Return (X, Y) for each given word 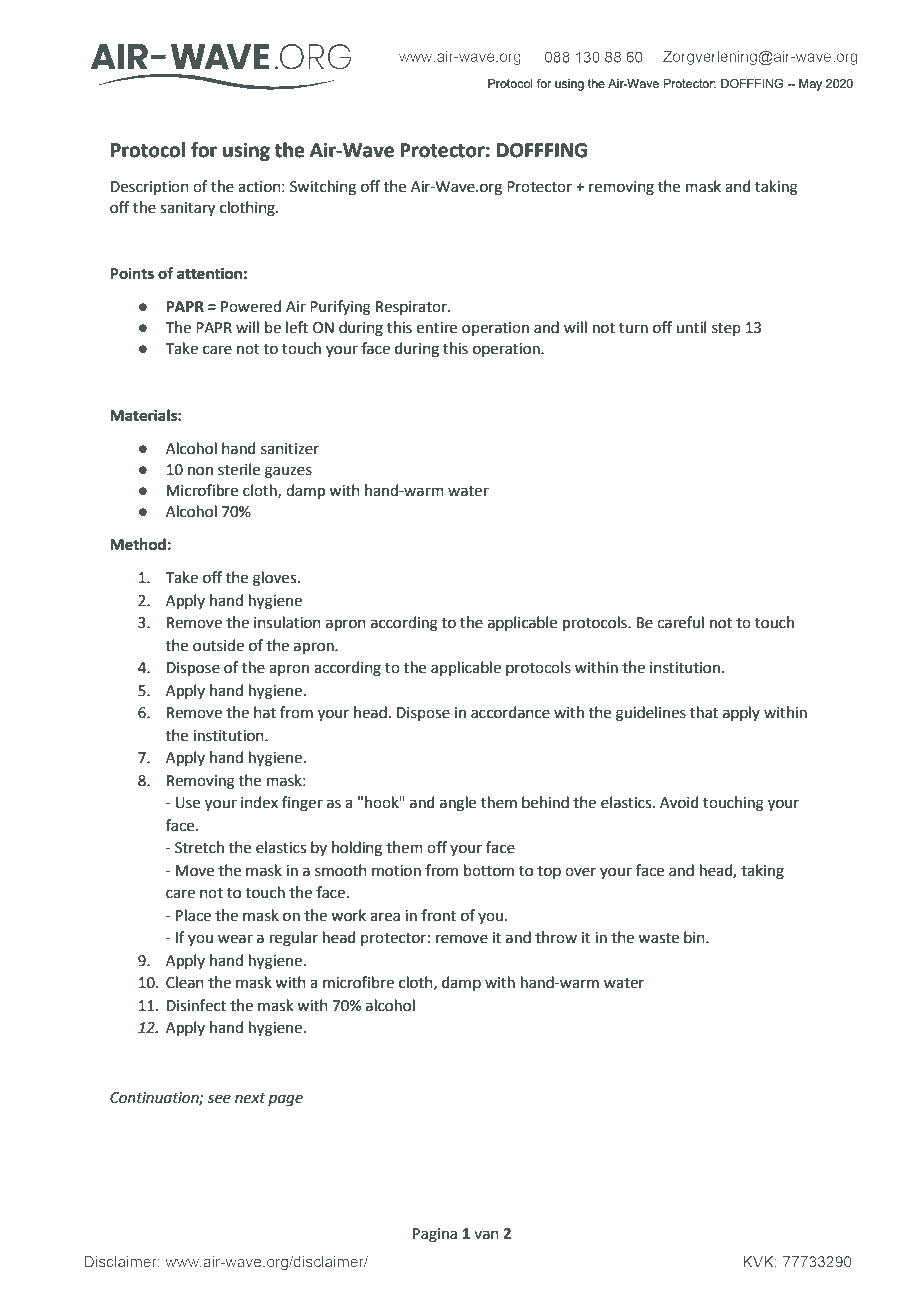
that (704, 712)
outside (218, 645)
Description (150, 188)
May (810, 85)
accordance (510, 712)
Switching (323, 188)
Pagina (435, 1235)
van (486, 1235)
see (219, 1099)
